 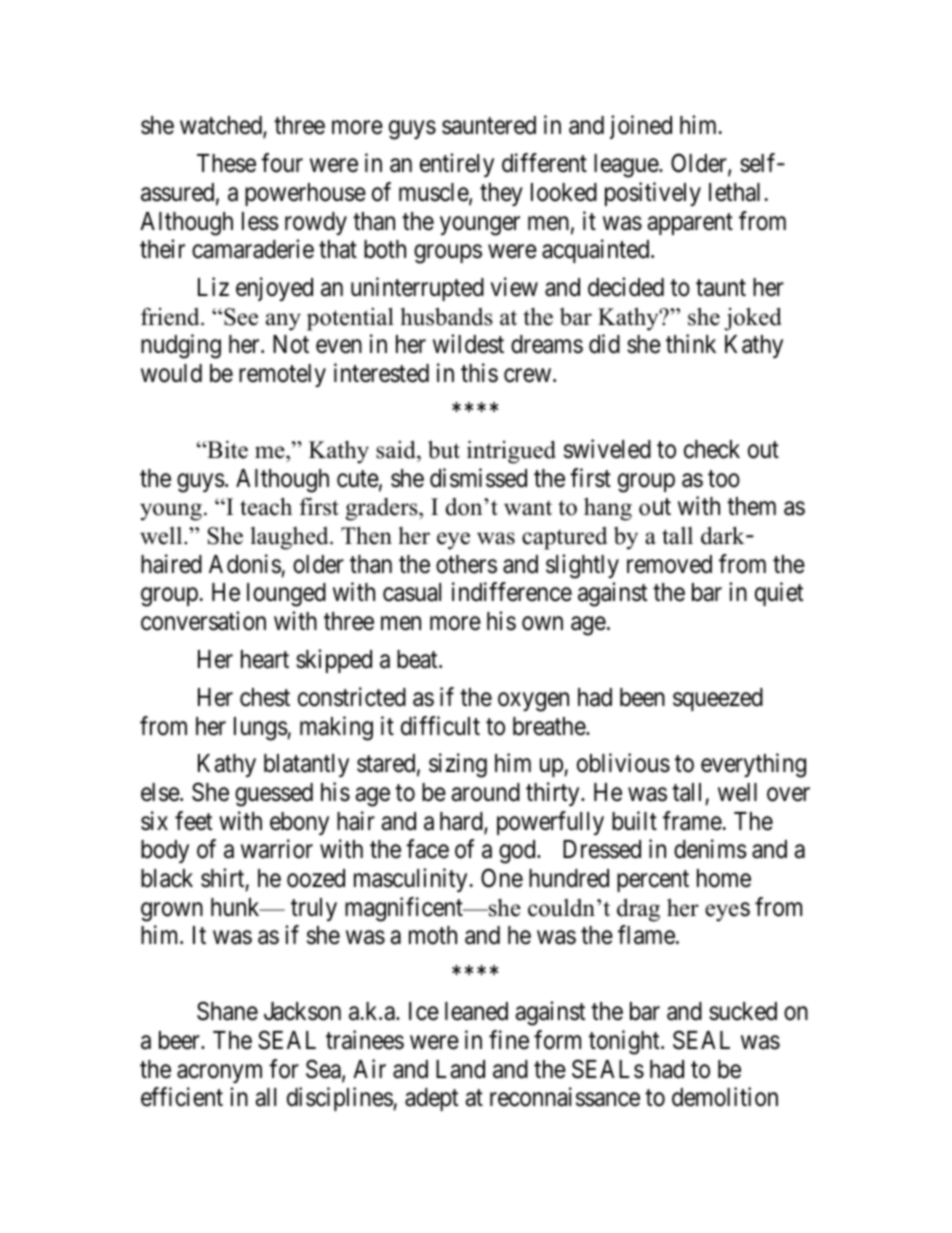 I want to click on Land, so click(x=460, y=1069).
